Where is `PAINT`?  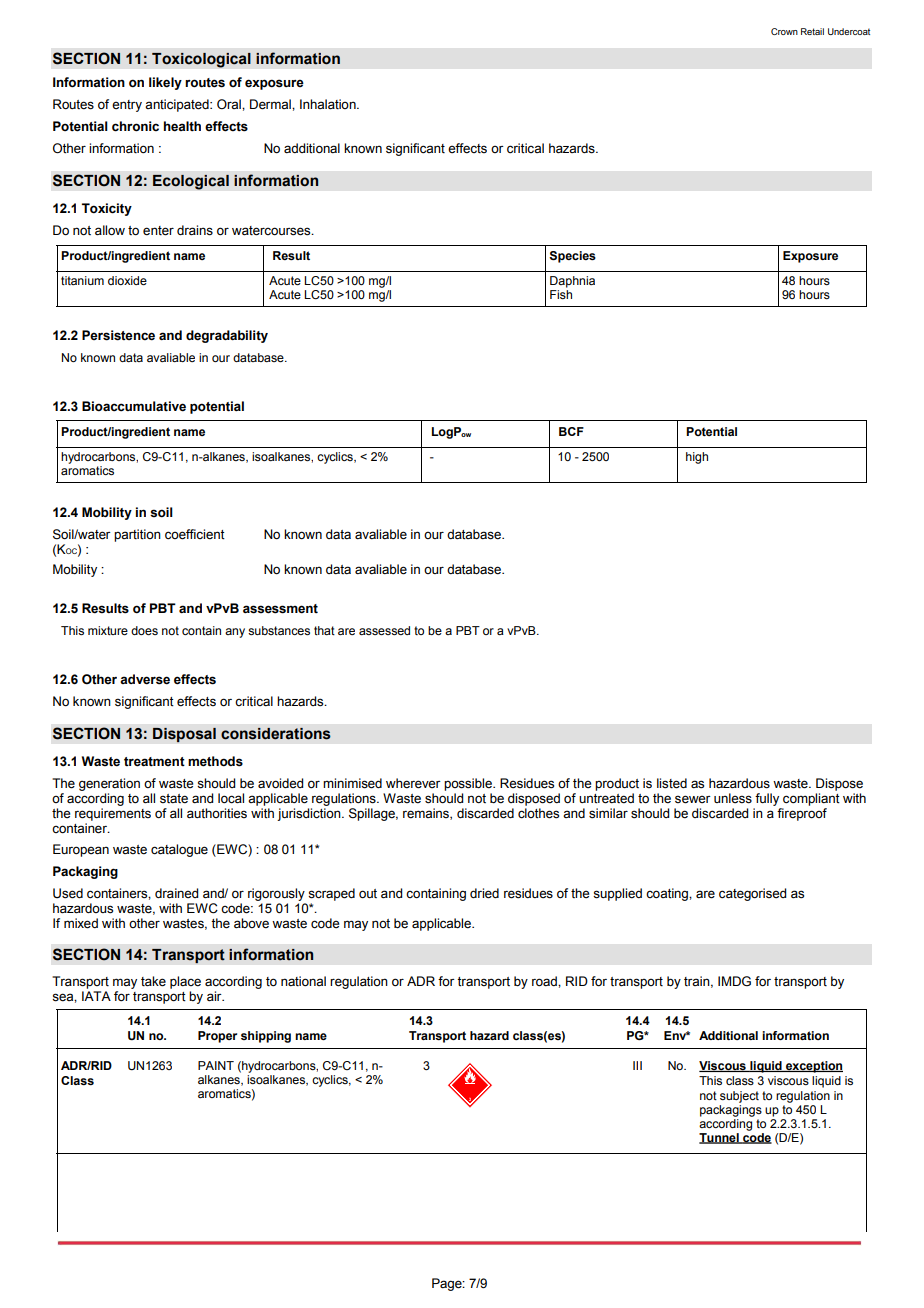
PAINT is located at coordinates (216, 1065).
